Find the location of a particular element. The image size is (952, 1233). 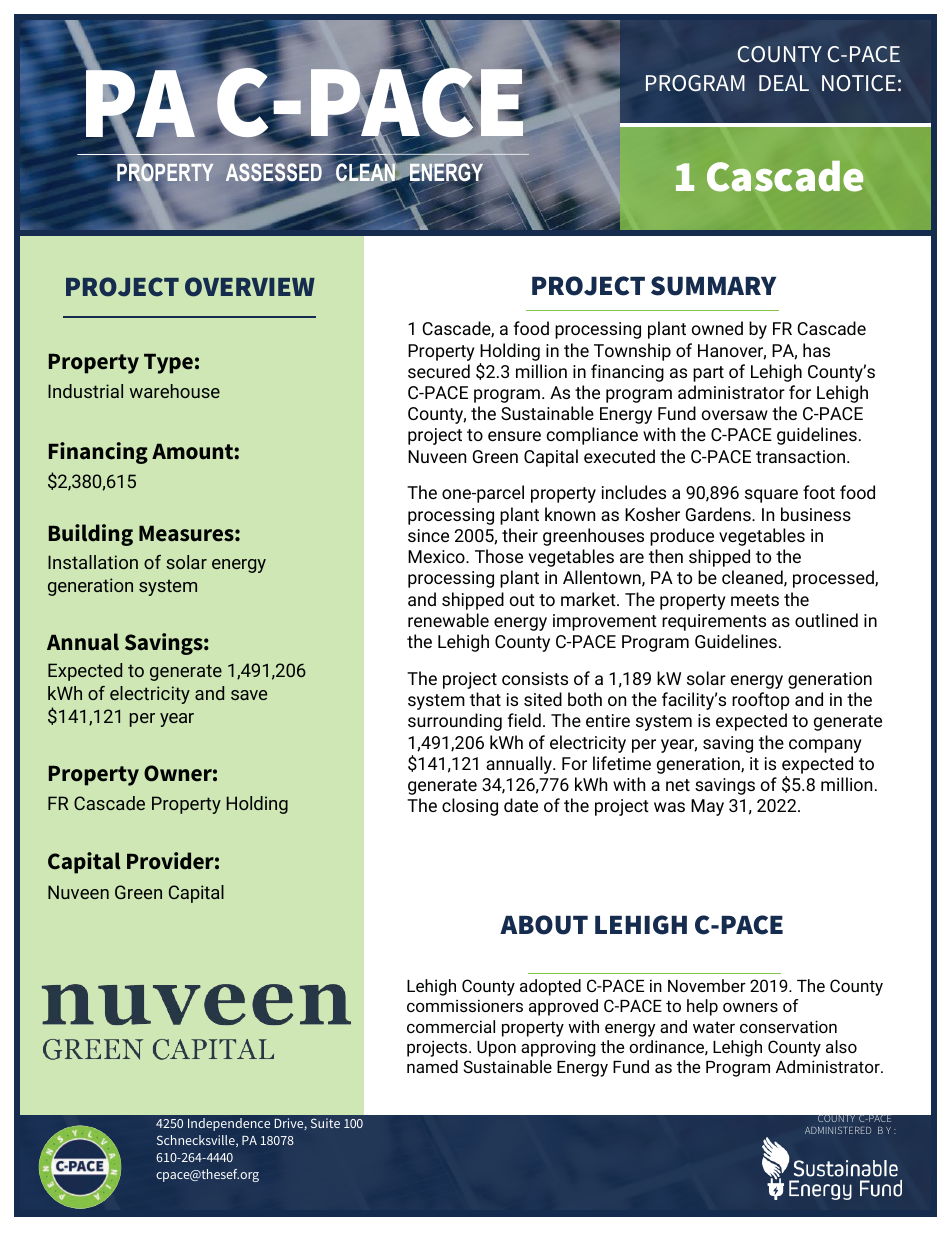

ASSESSED is located at coordinates (274, 173).
